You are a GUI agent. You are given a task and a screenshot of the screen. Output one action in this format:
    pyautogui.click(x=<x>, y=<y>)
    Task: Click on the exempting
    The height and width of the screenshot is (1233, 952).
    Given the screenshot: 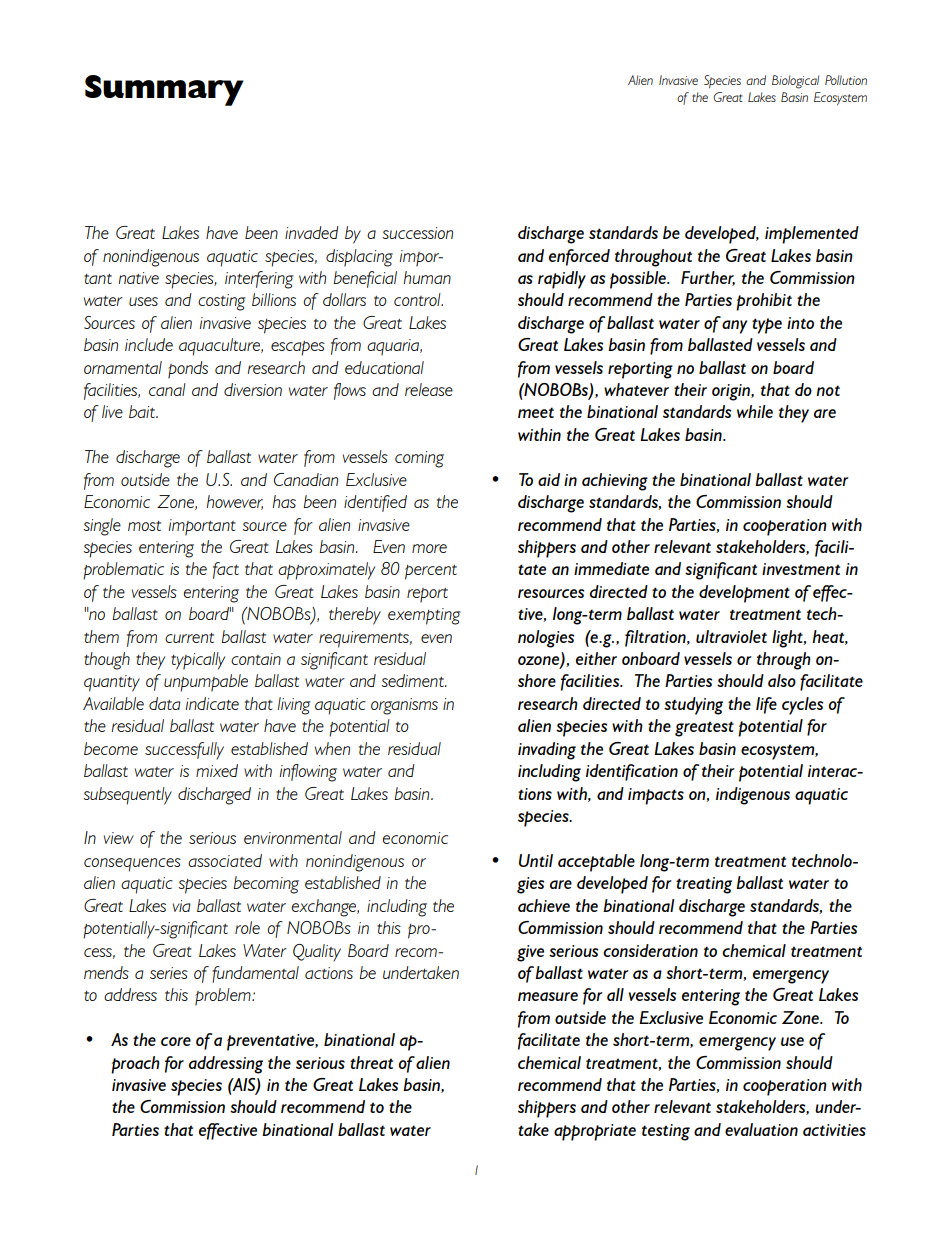 What is the action you would take?
    pyautogui.click(x=424, y=616)
